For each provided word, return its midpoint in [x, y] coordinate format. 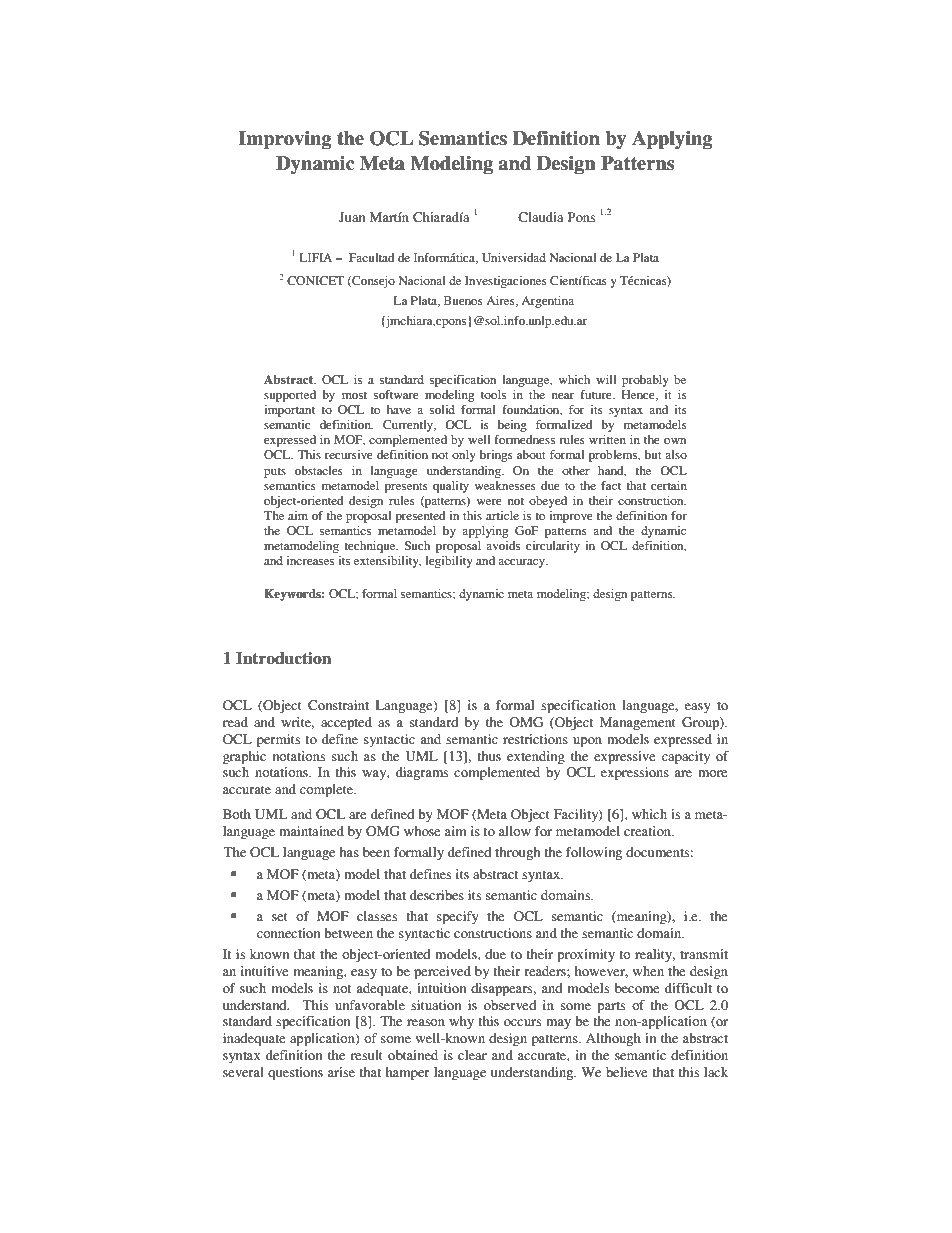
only [464, 456]
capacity [686, 757]
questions [295, 1073]
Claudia [541, 217]
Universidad [514, 257]
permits [278, 740]
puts [275, 473]
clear [472, 1055]
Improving [285, 140]
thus [489, 756]
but [653, 454]
